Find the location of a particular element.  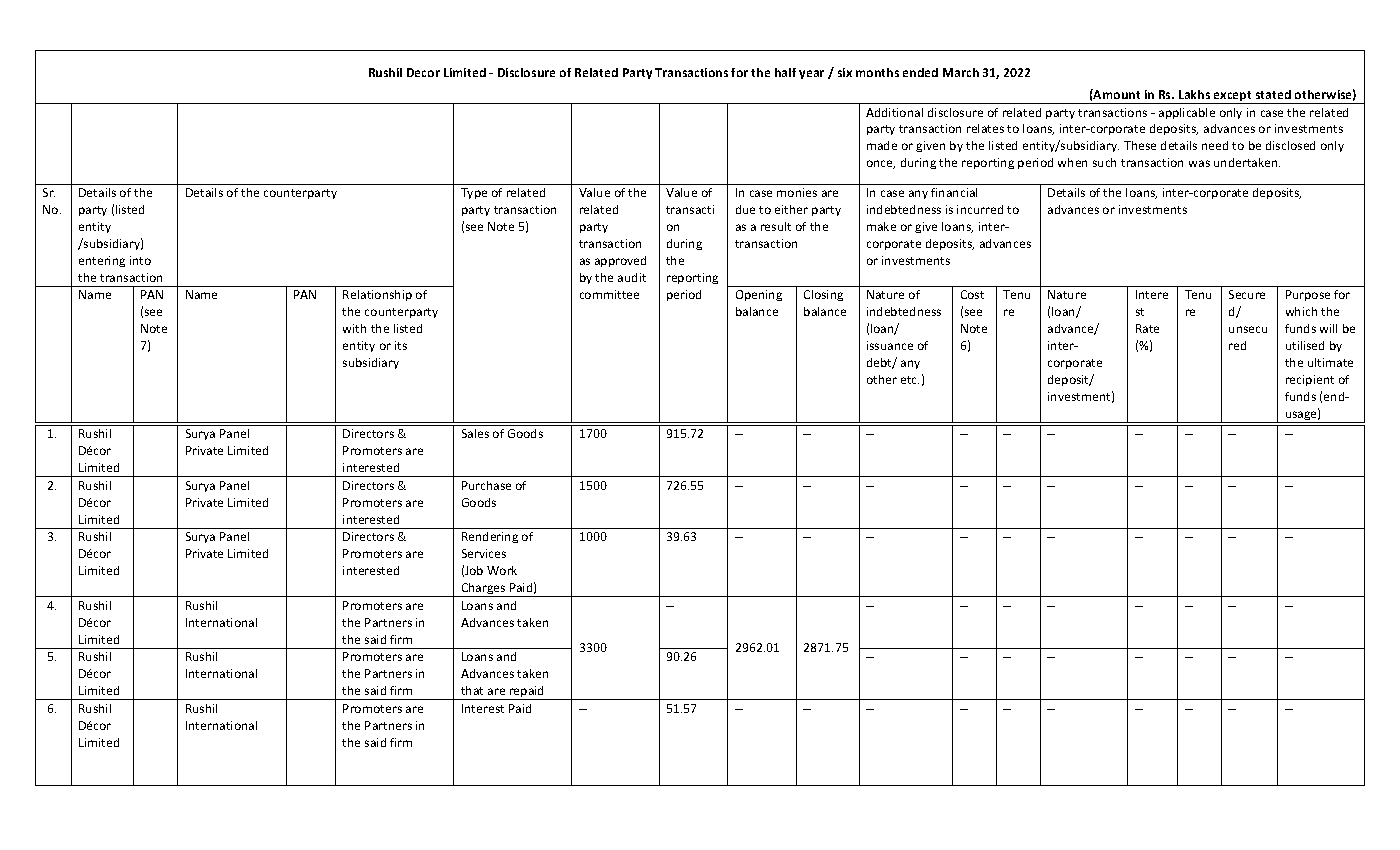

half is located at coordinates (785, 72).
